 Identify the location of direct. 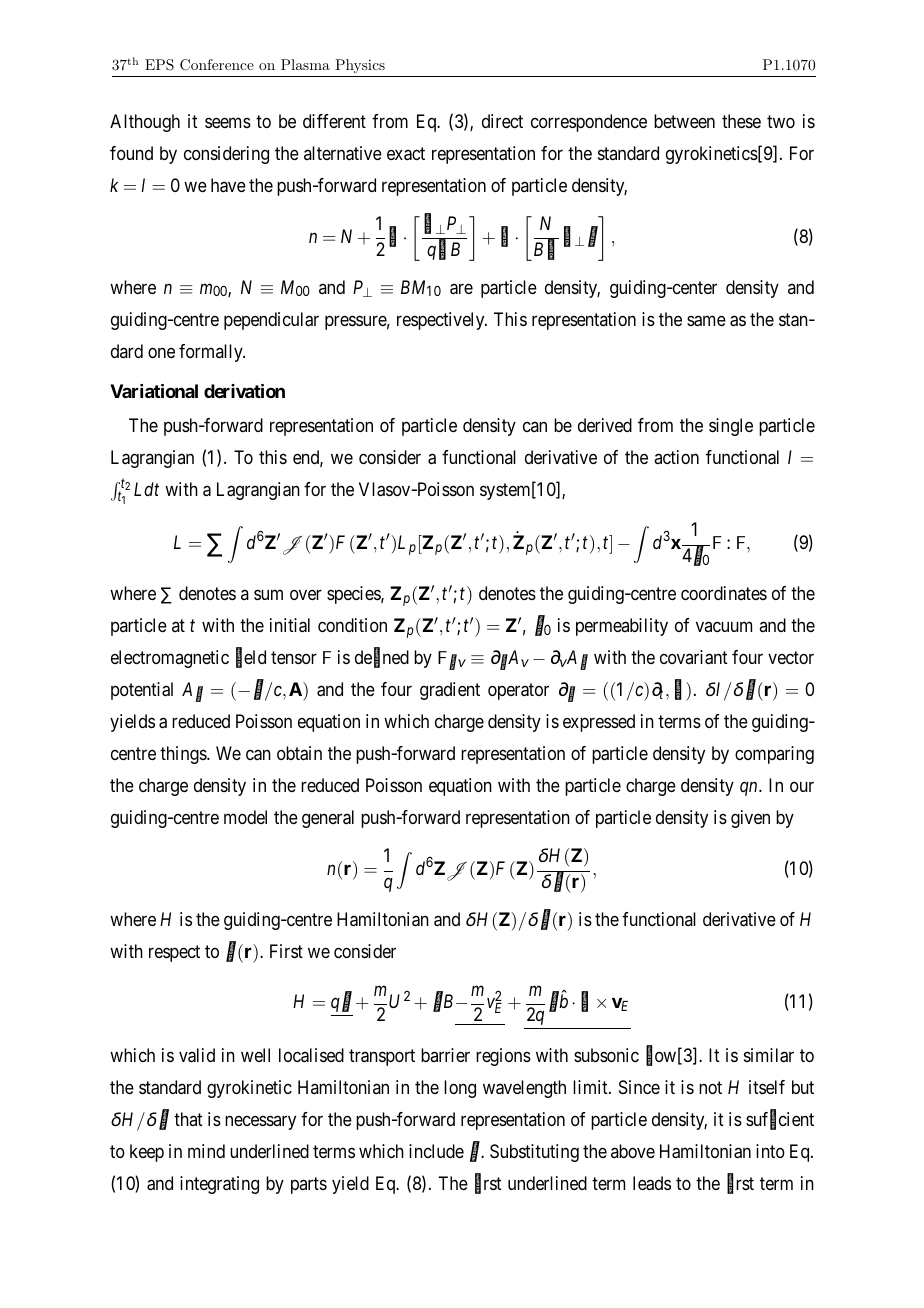
(502, 121).
